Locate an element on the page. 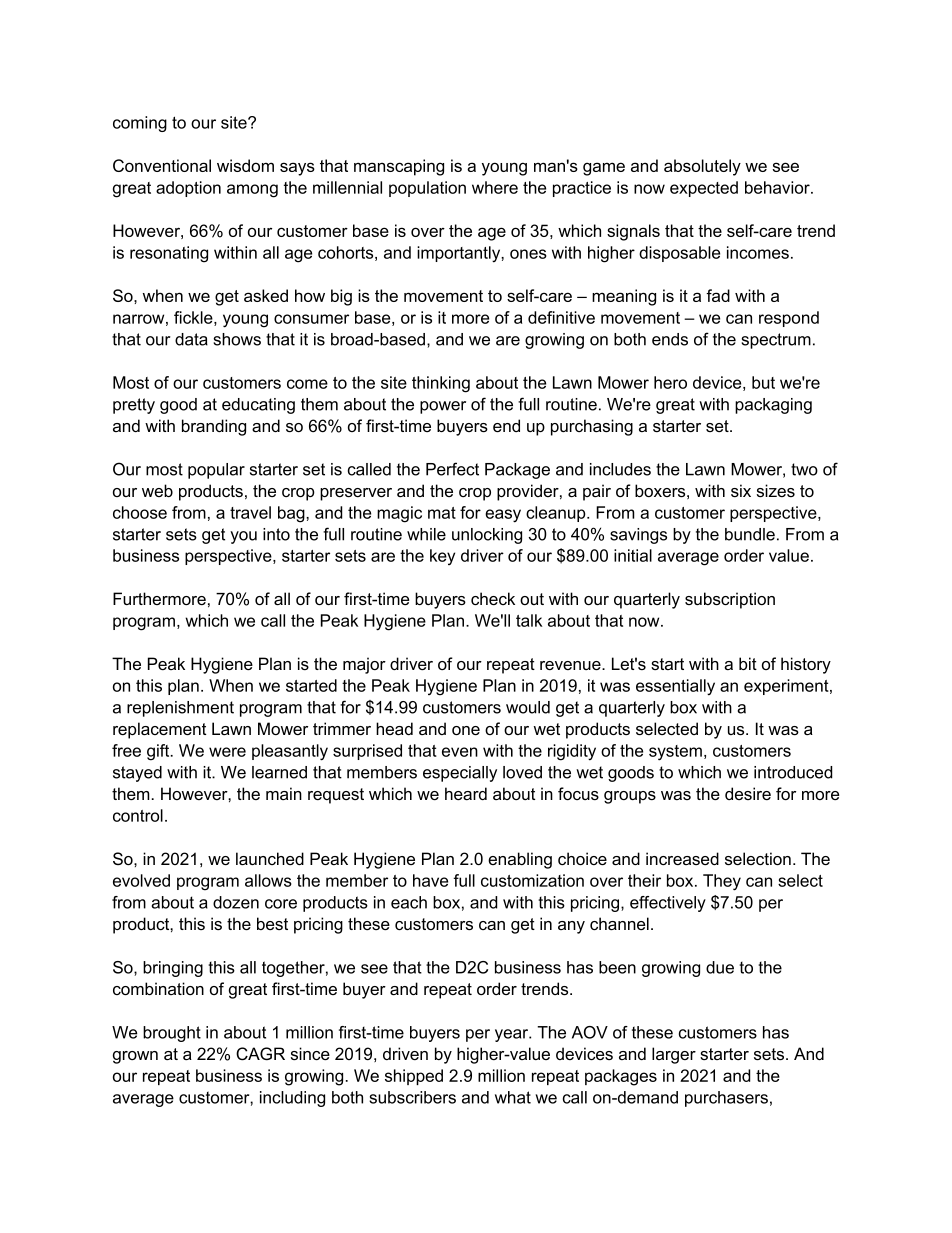 The width and height of the document is (952, 1233). They is located at coordinates (722, 882).
